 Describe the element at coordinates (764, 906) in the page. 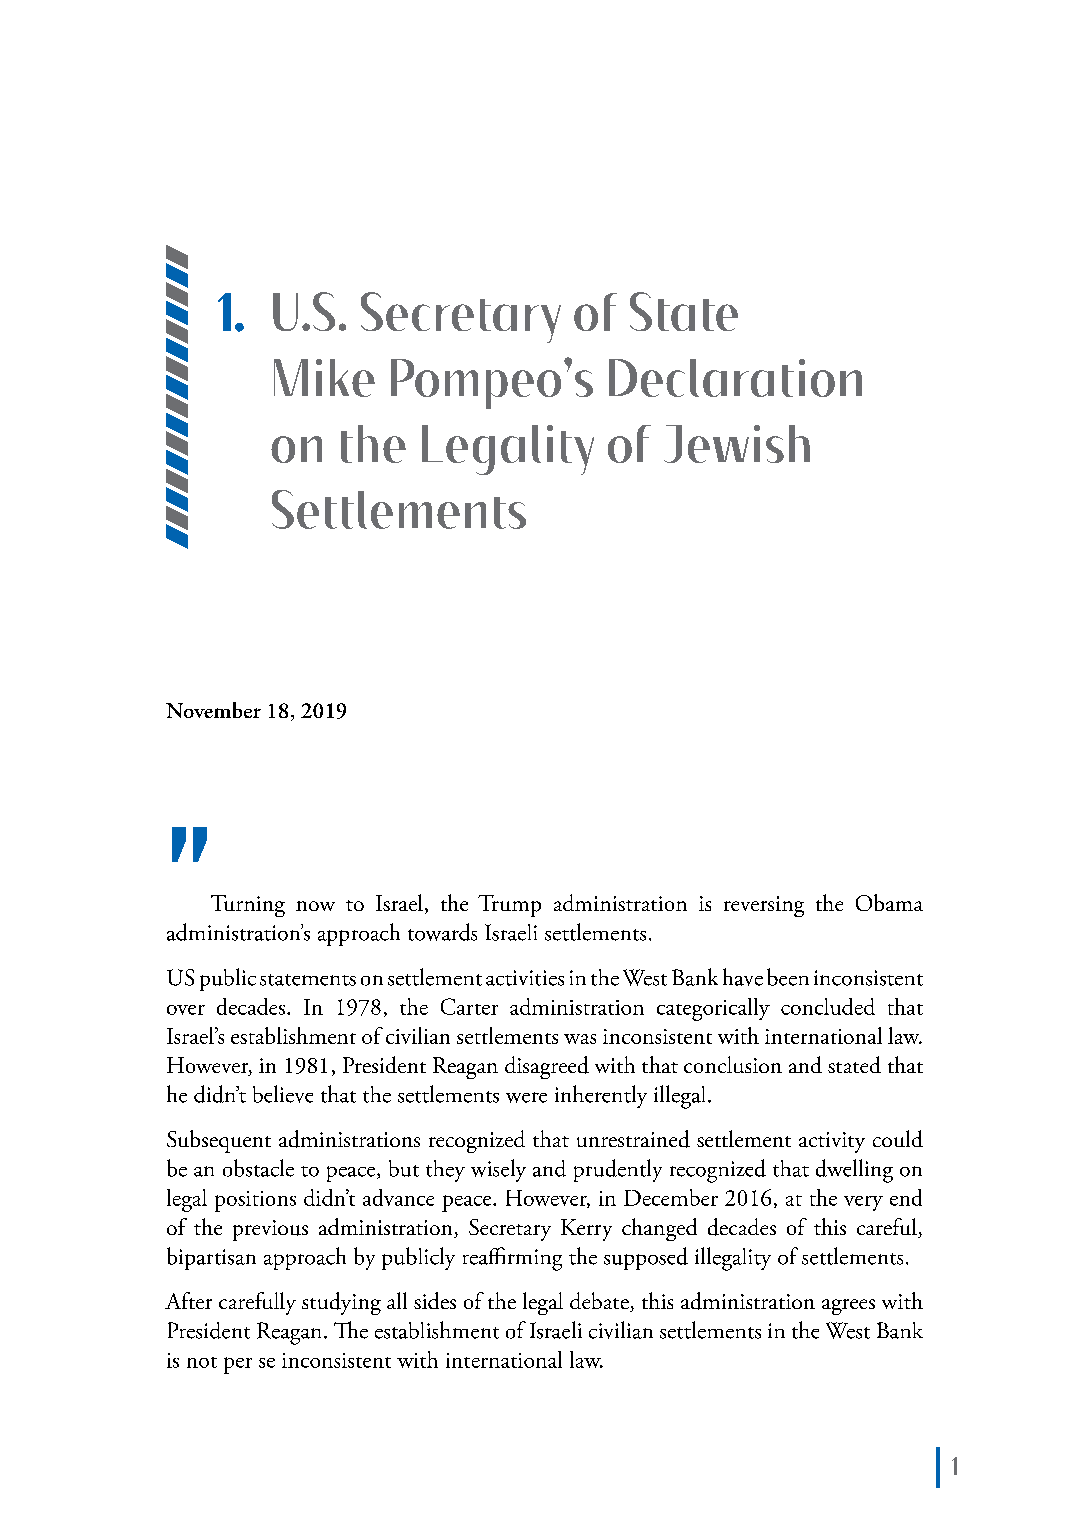

I see `reversing` at that location.
